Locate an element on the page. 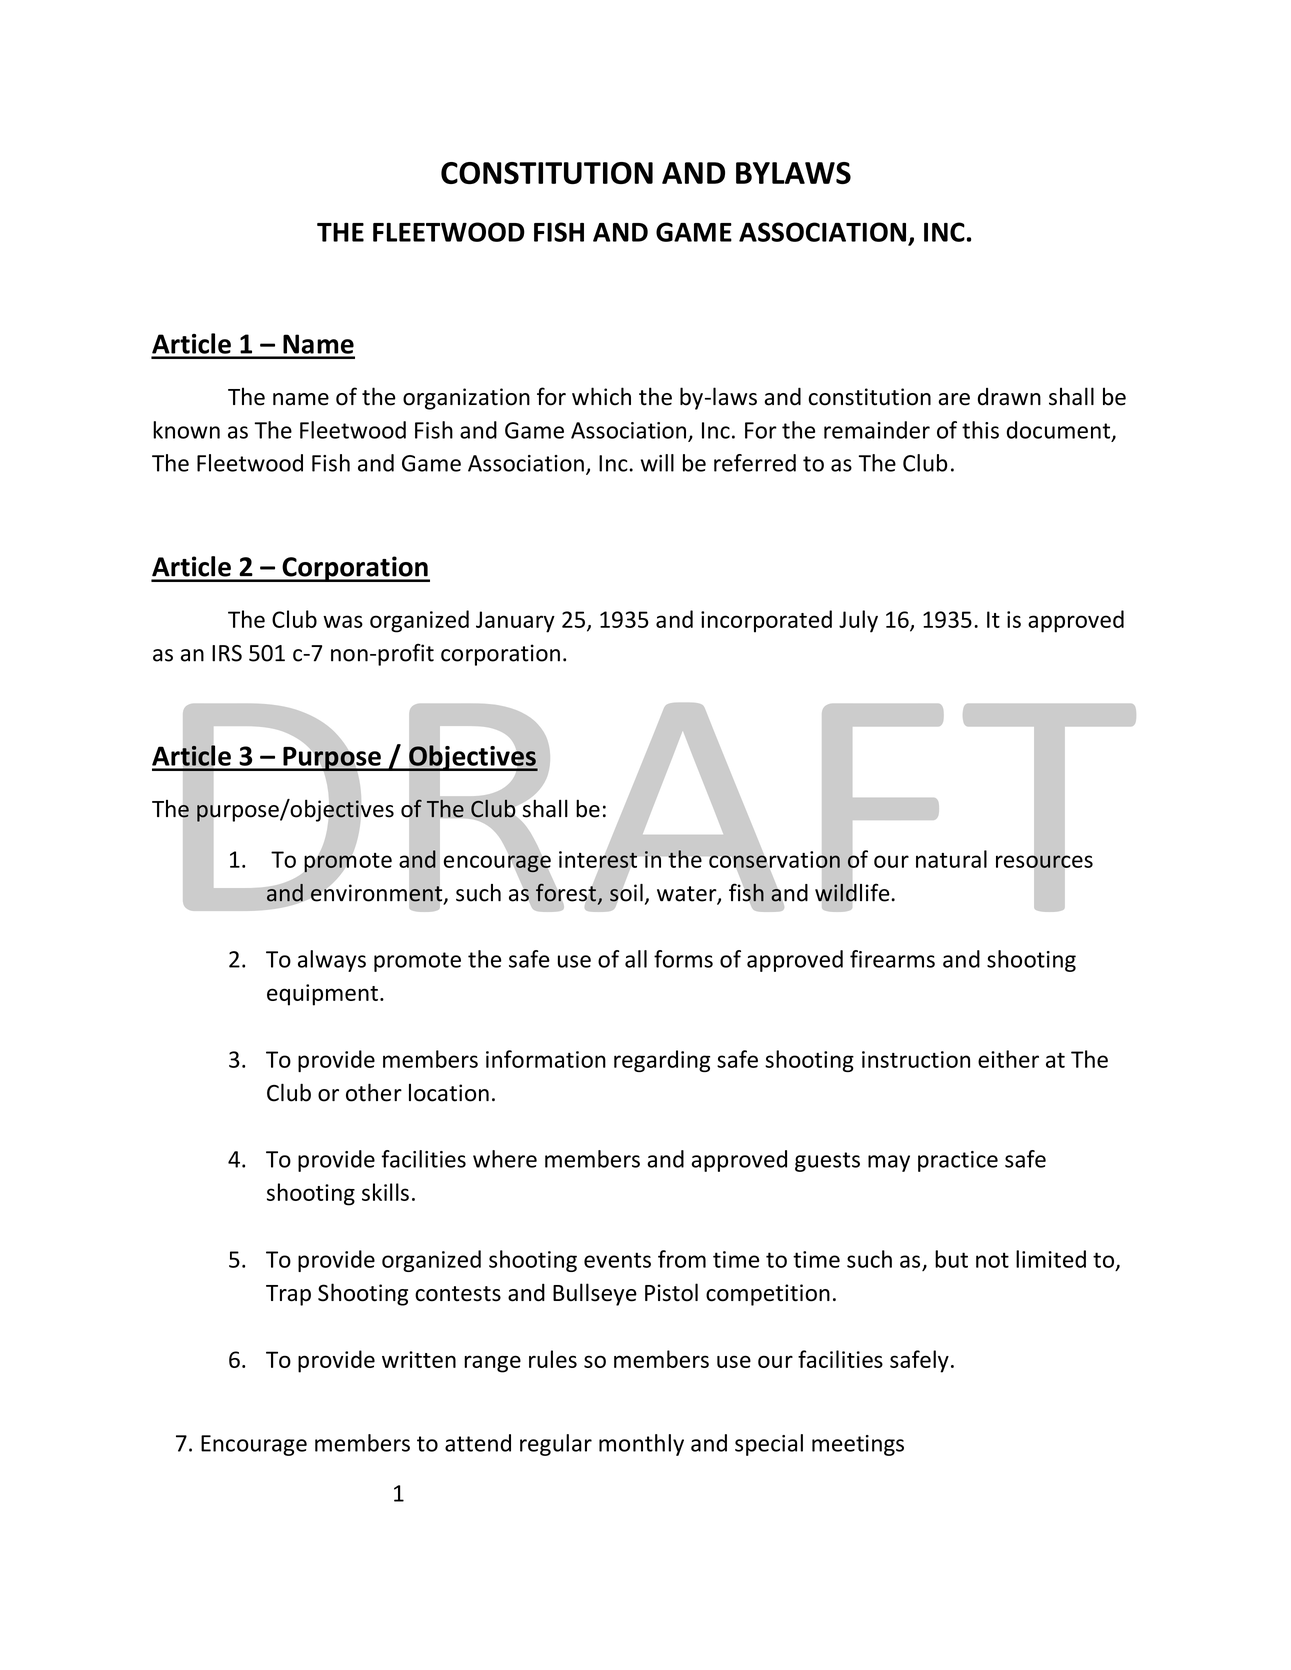  July is located at coordinates (858, 621).
